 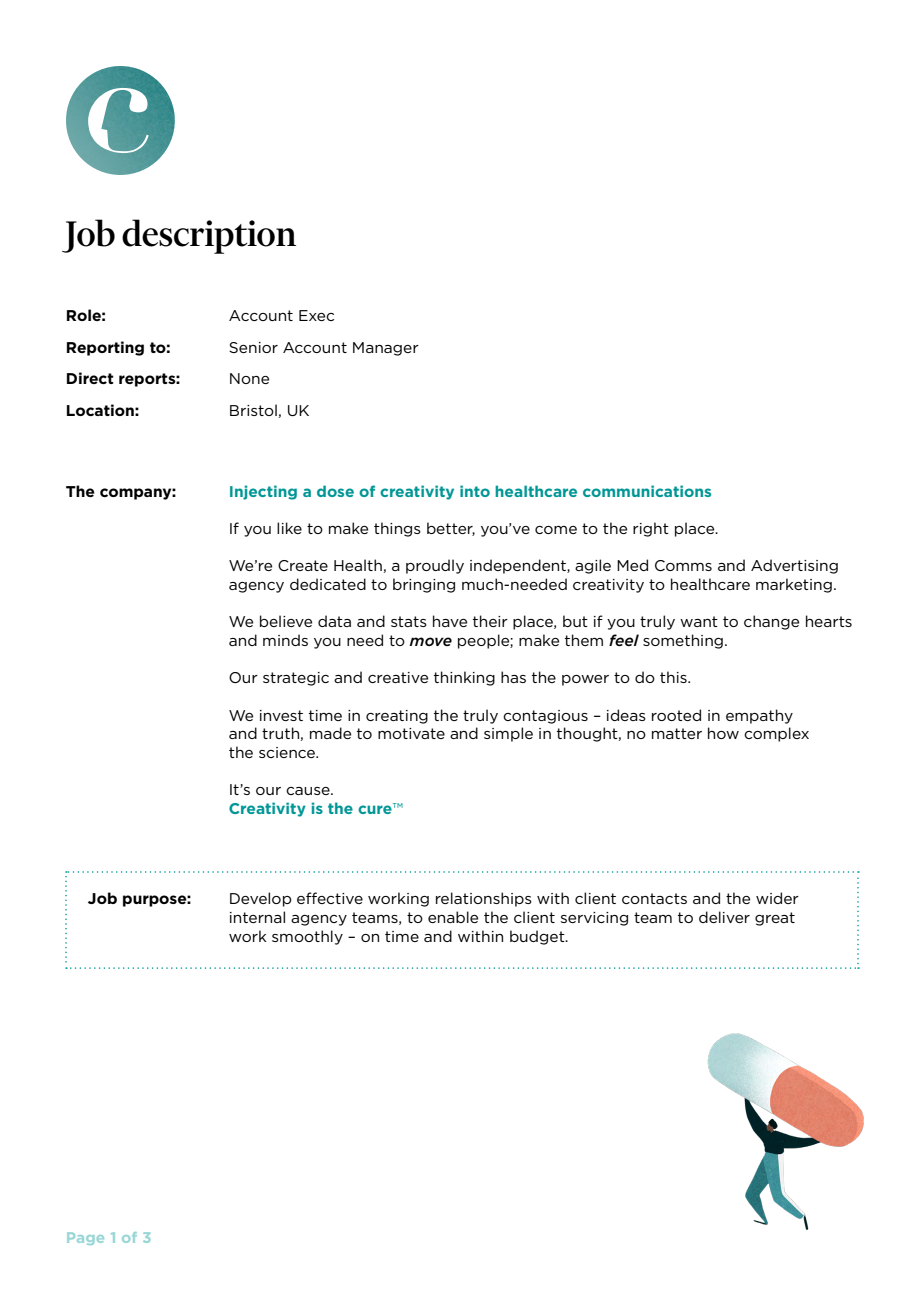 I want to click on right, so click(x=651, y=529).
